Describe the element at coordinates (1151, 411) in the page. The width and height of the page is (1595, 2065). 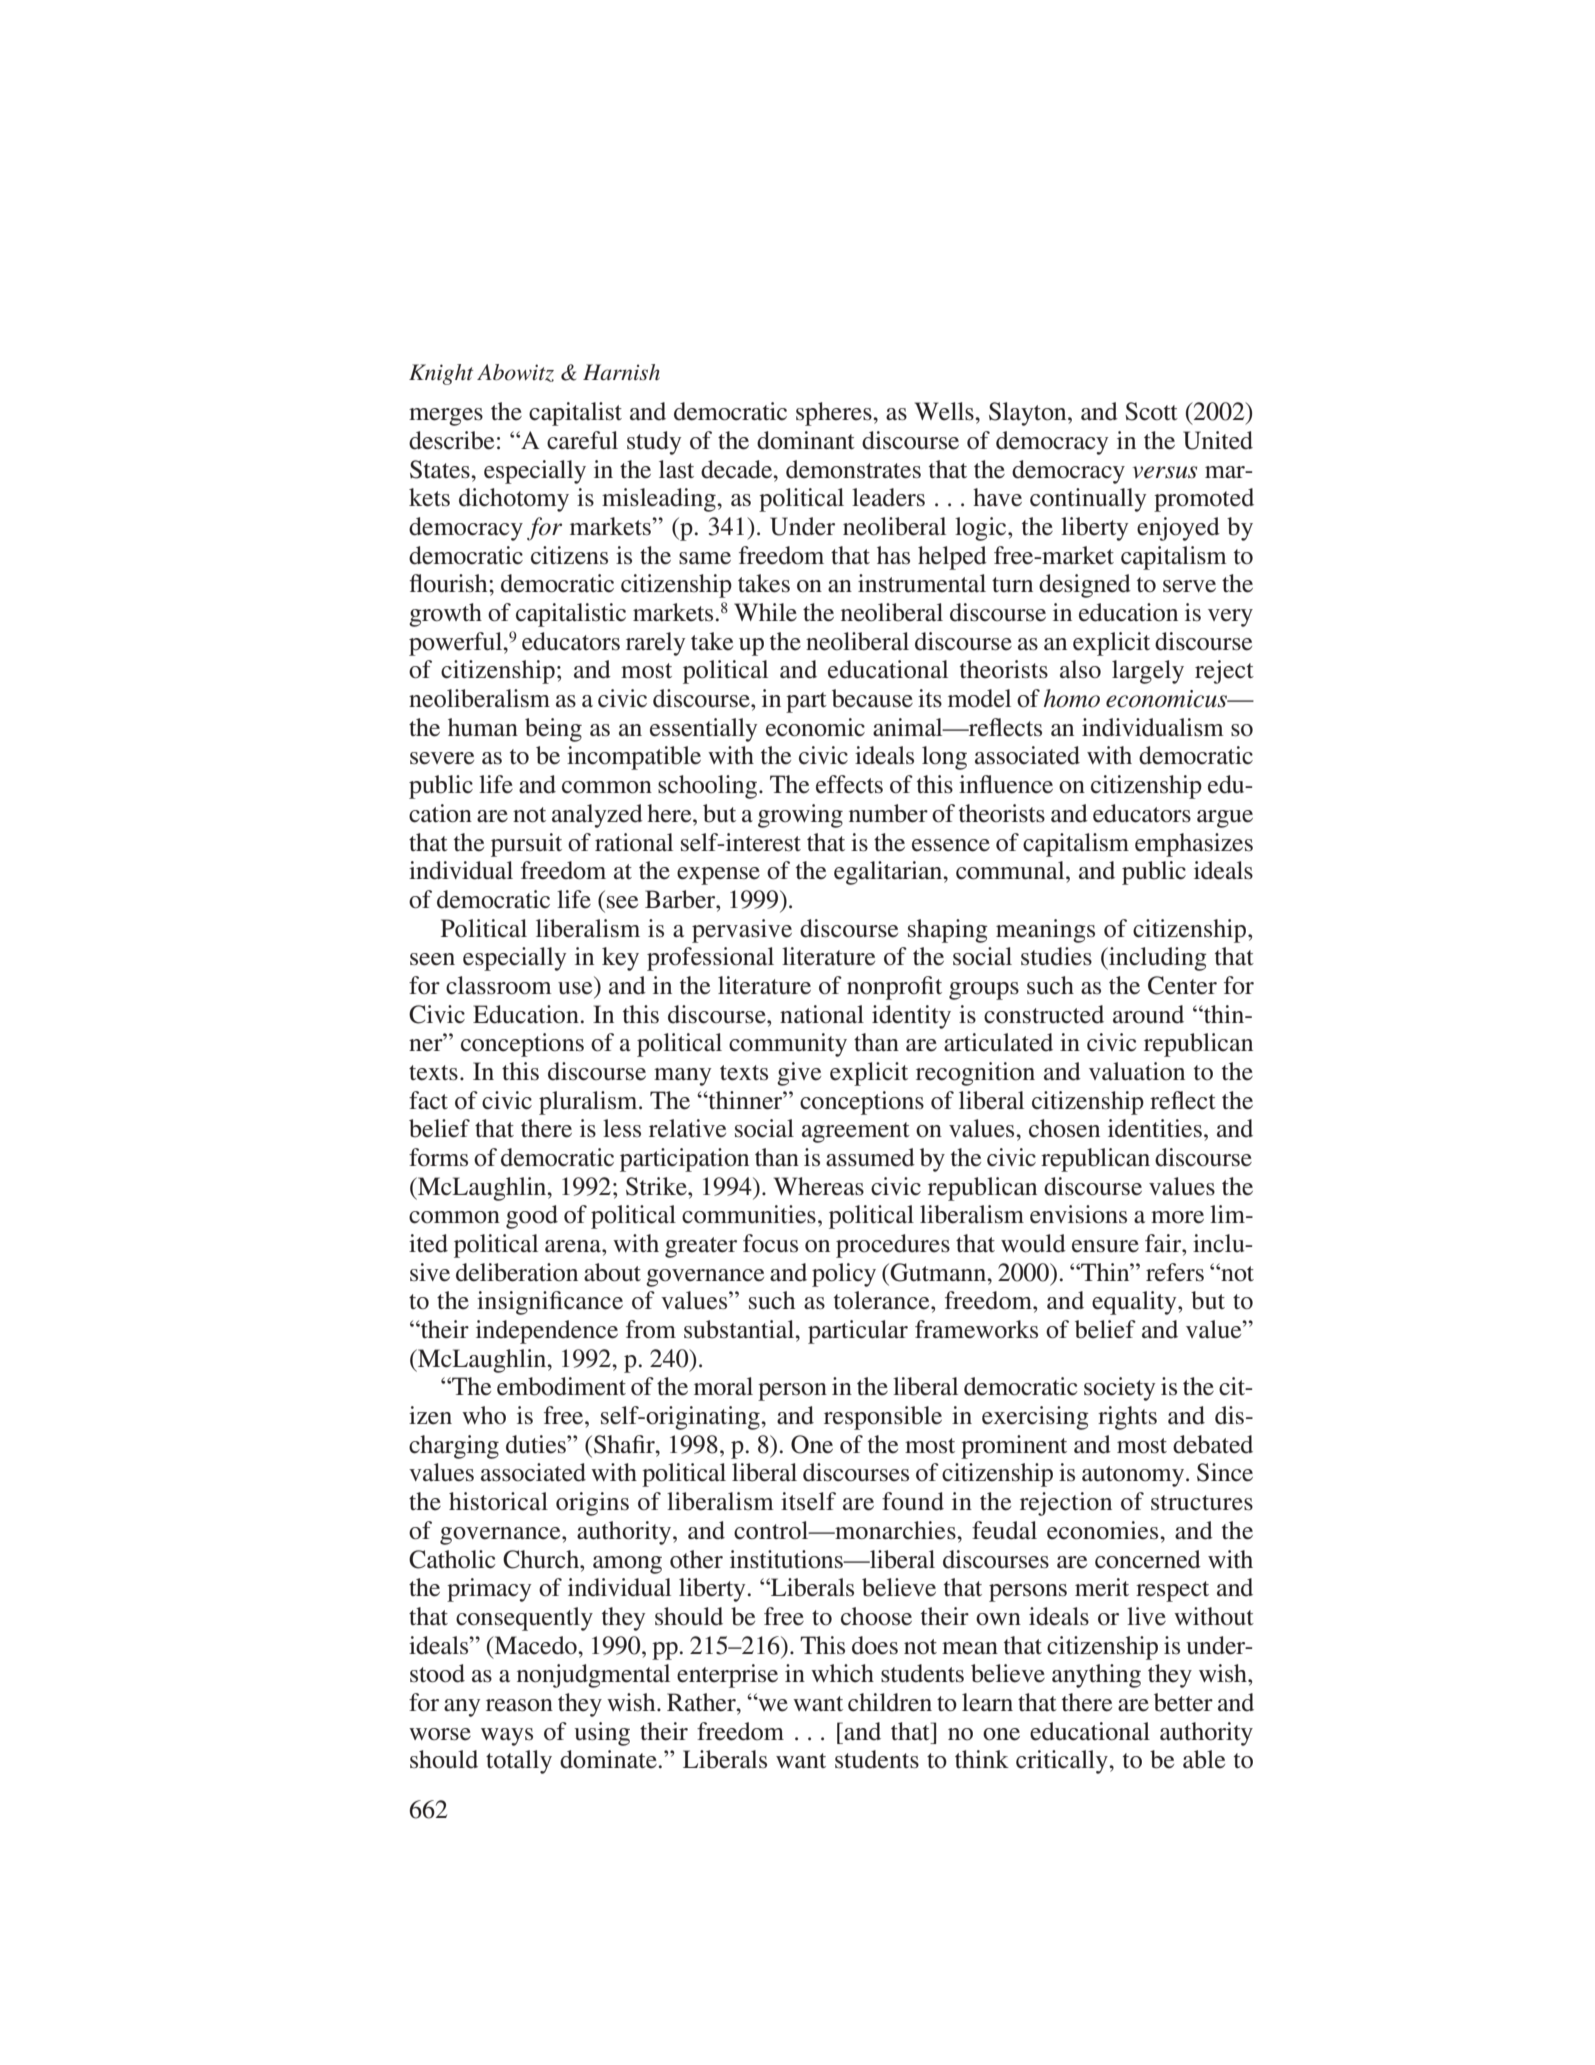
I see `Scott` at that location.
